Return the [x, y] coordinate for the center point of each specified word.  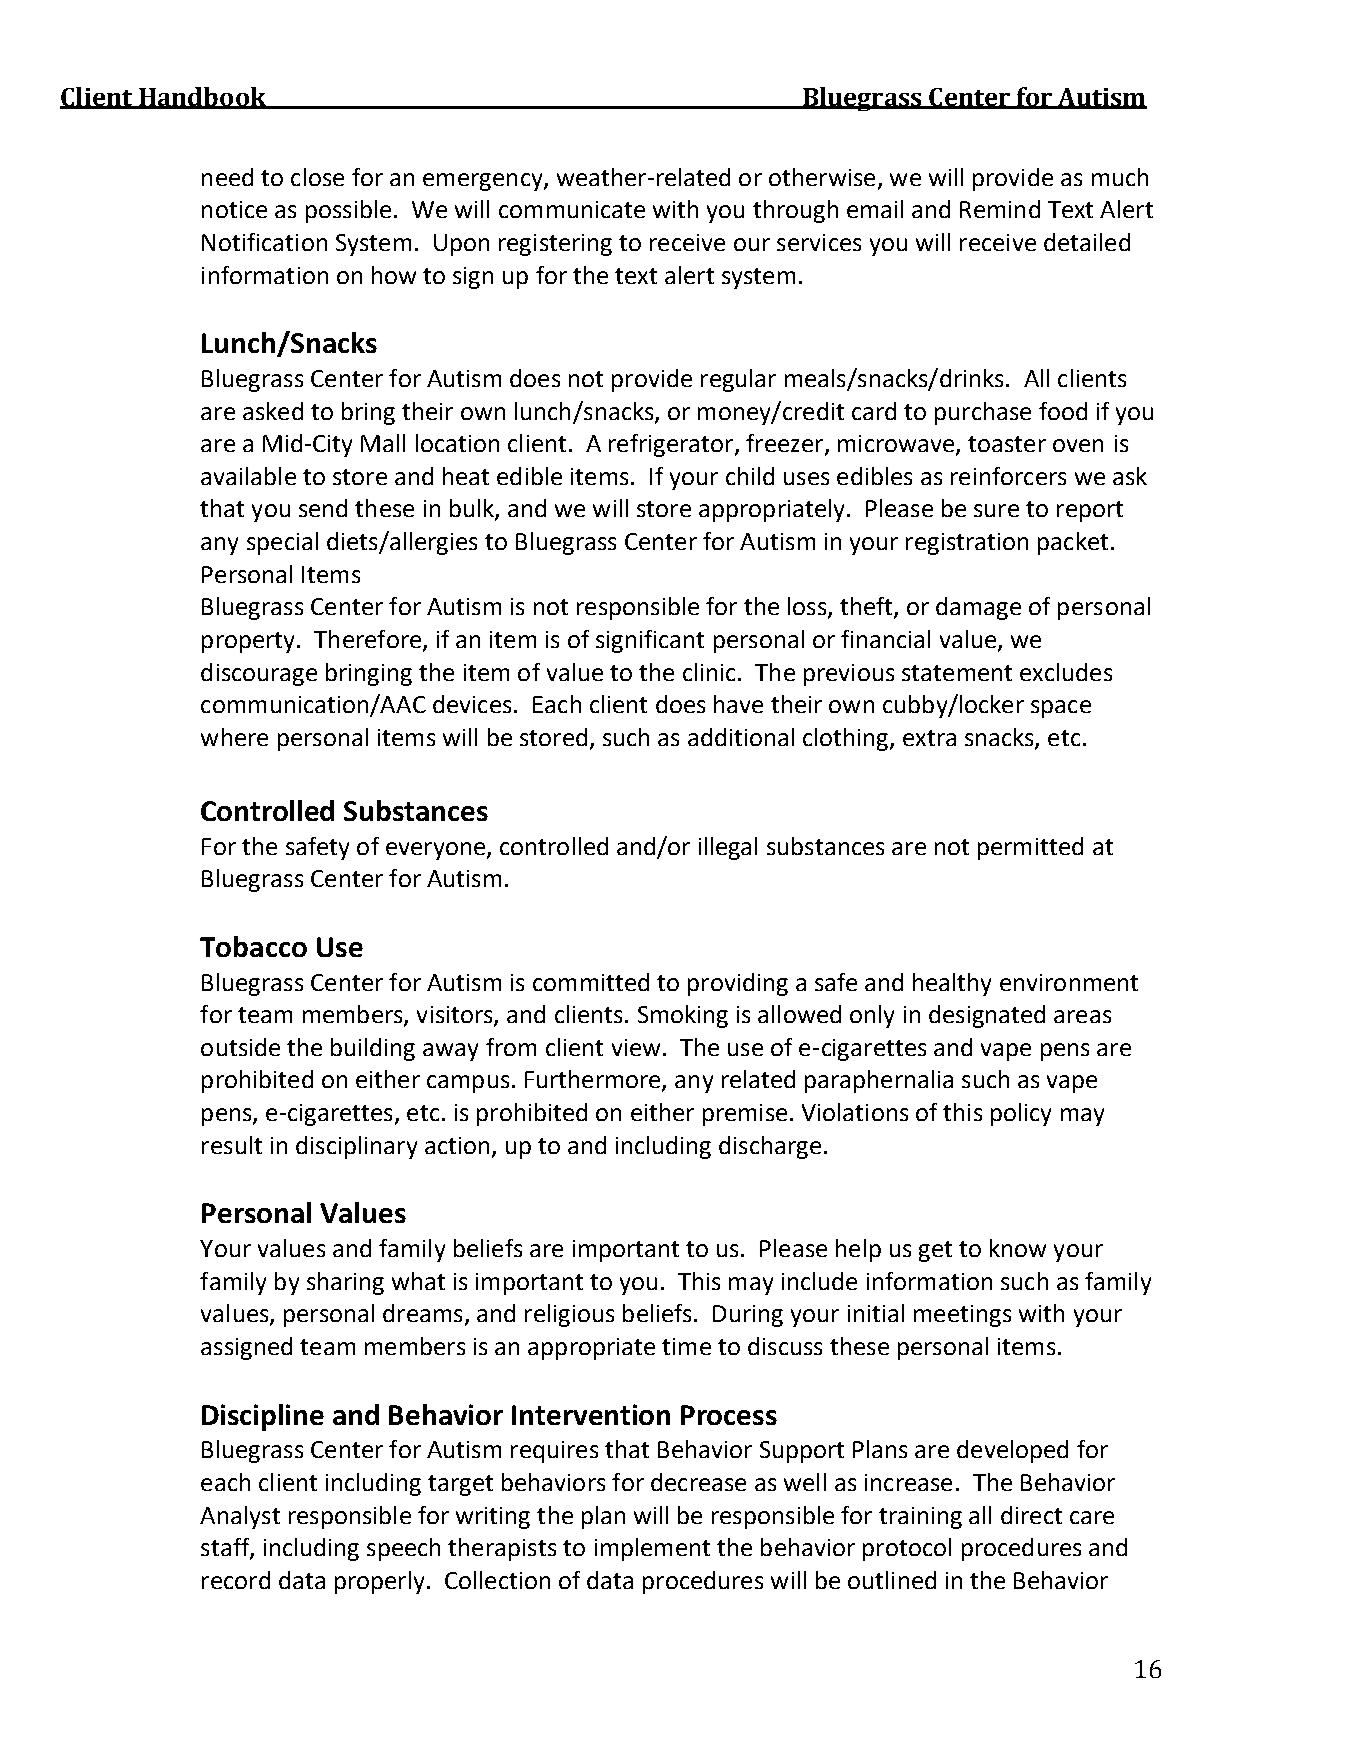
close [317, 177]
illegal [728, 848]
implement [652, 1549]
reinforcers [1008, 476]
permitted [1030, 848]
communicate [572, 209]
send [323, 508]
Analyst [240, 1517]
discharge [770, 1147]
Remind [1000, 209]
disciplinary [356, 1147]
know [1018, 1248]
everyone [435, 851]
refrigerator [672, 445]
